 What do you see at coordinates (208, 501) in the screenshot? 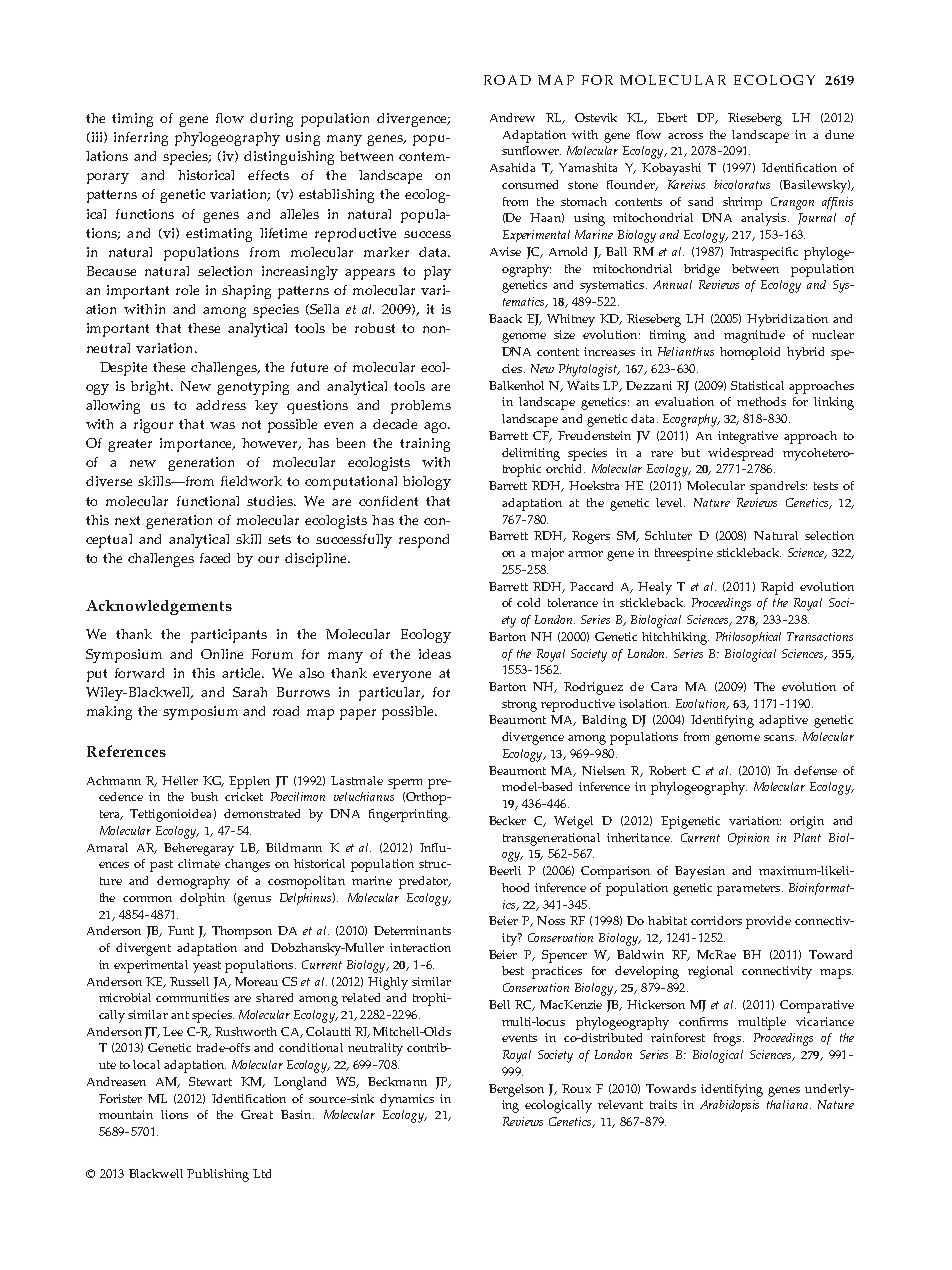
I see `functional` at bounding box center [208, 501].
